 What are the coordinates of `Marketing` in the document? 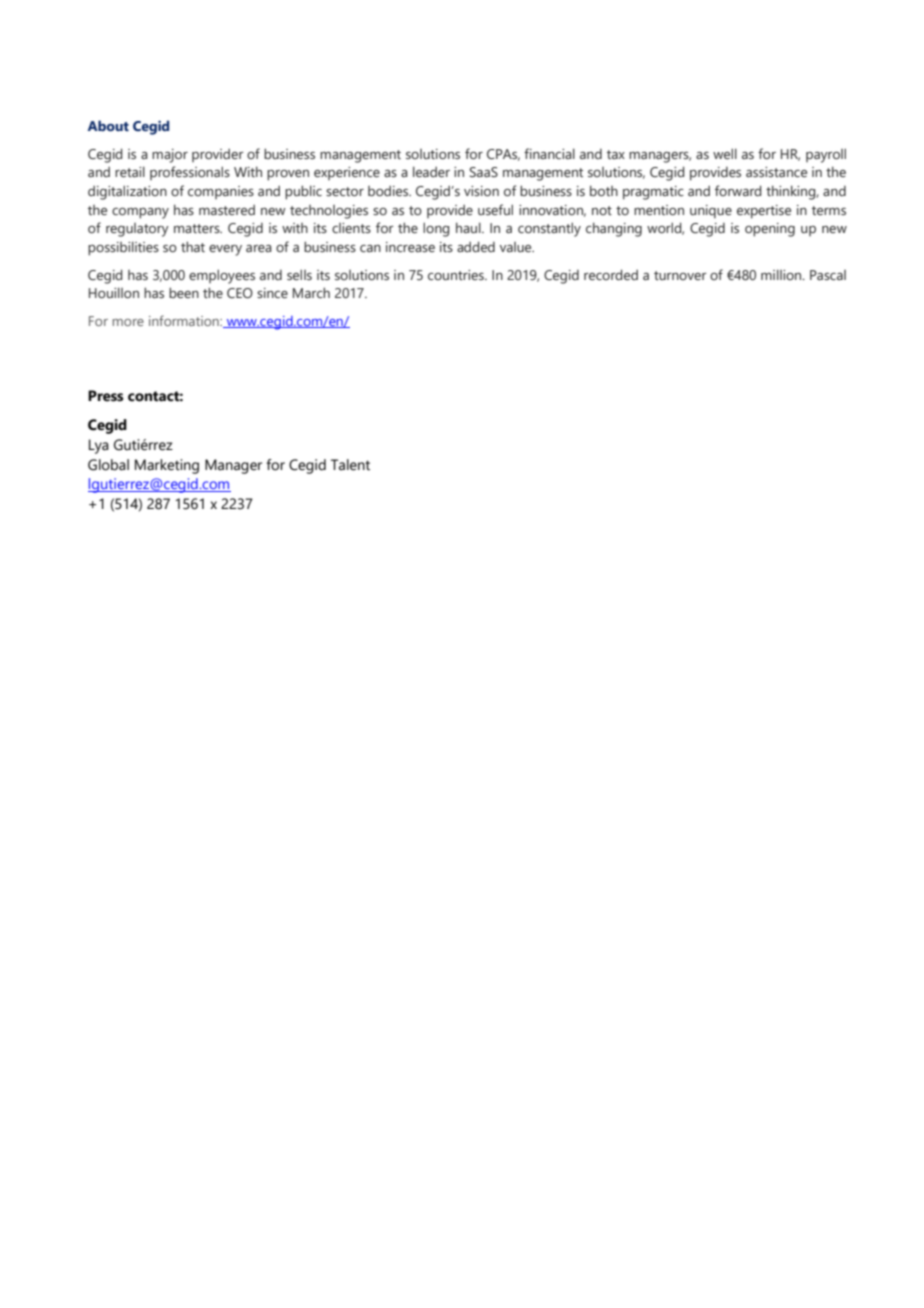 It's located at (167, 466).
